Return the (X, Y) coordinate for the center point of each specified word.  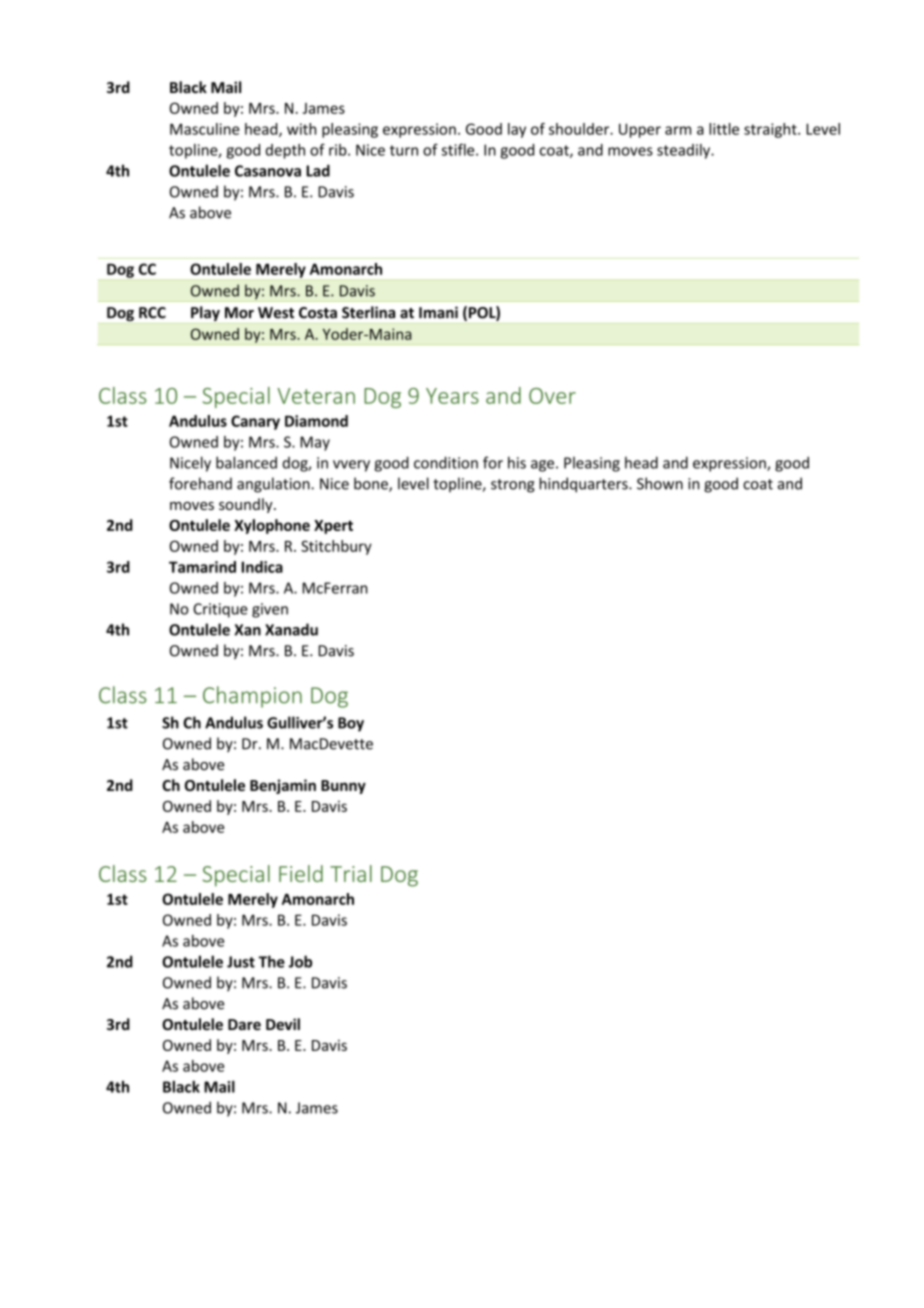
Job (300, 961)
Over (552, 396)
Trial (351, 873)
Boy (351, 724)
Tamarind (202, 567)
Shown (660, 483)
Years (452, 396)
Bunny (343, 787)
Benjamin (283, 786)
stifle (459, 149)
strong (513, 486)
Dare (244, 1024)
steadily (685, 151)
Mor (239, 313)
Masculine (204, 129)
